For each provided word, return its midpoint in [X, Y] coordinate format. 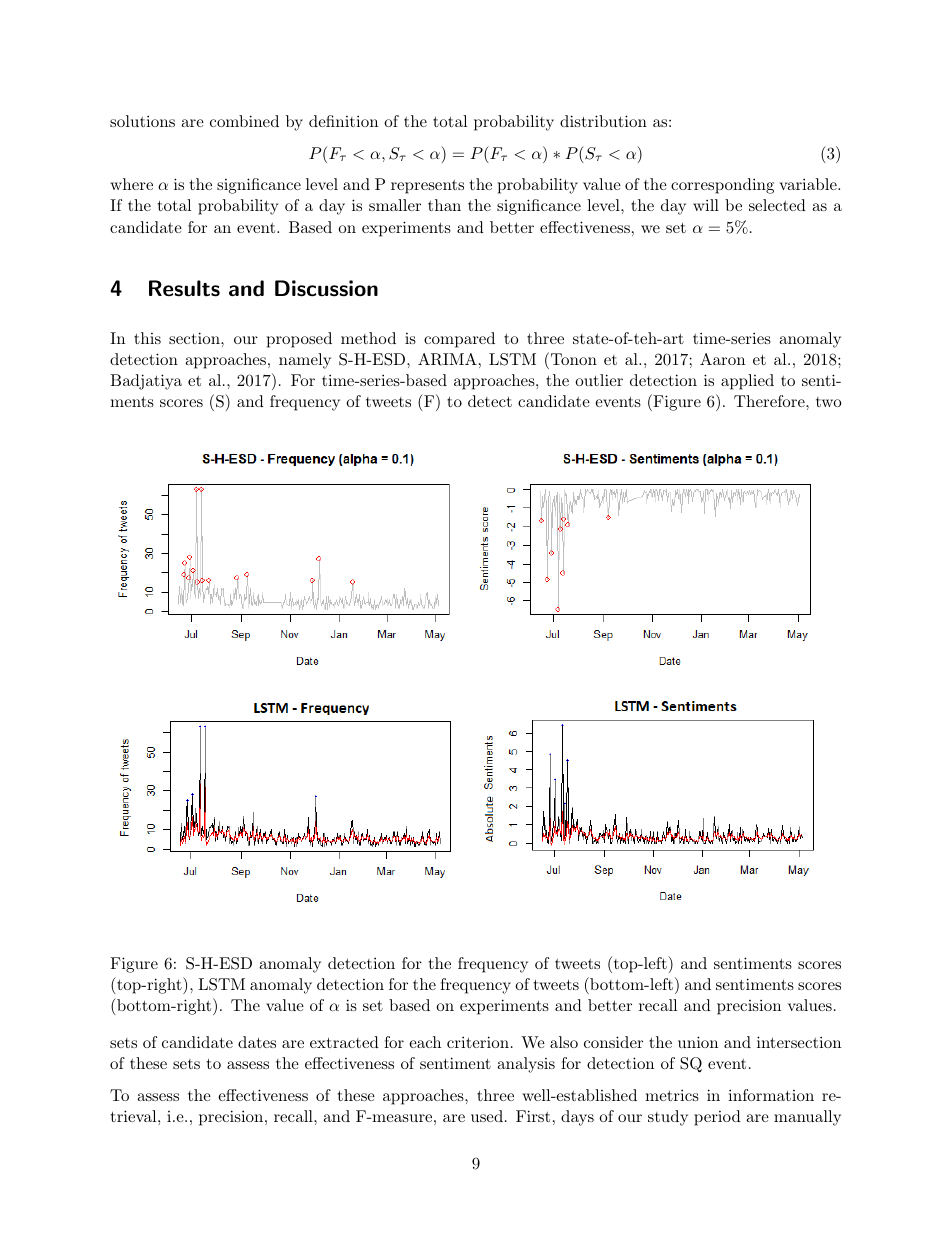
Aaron [722, 359]
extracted [344, 1042]
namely [305, 361]
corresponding [722, 186]
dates [257, 1042]
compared [459, 340]
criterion [478, 1042]
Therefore [769, 401]
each [425, 1042]
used [487, 1116]
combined [244, 121]
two [828, 402]
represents [427, 187]
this [147, 338]
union [698, 1042]
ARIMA [447, 359]
